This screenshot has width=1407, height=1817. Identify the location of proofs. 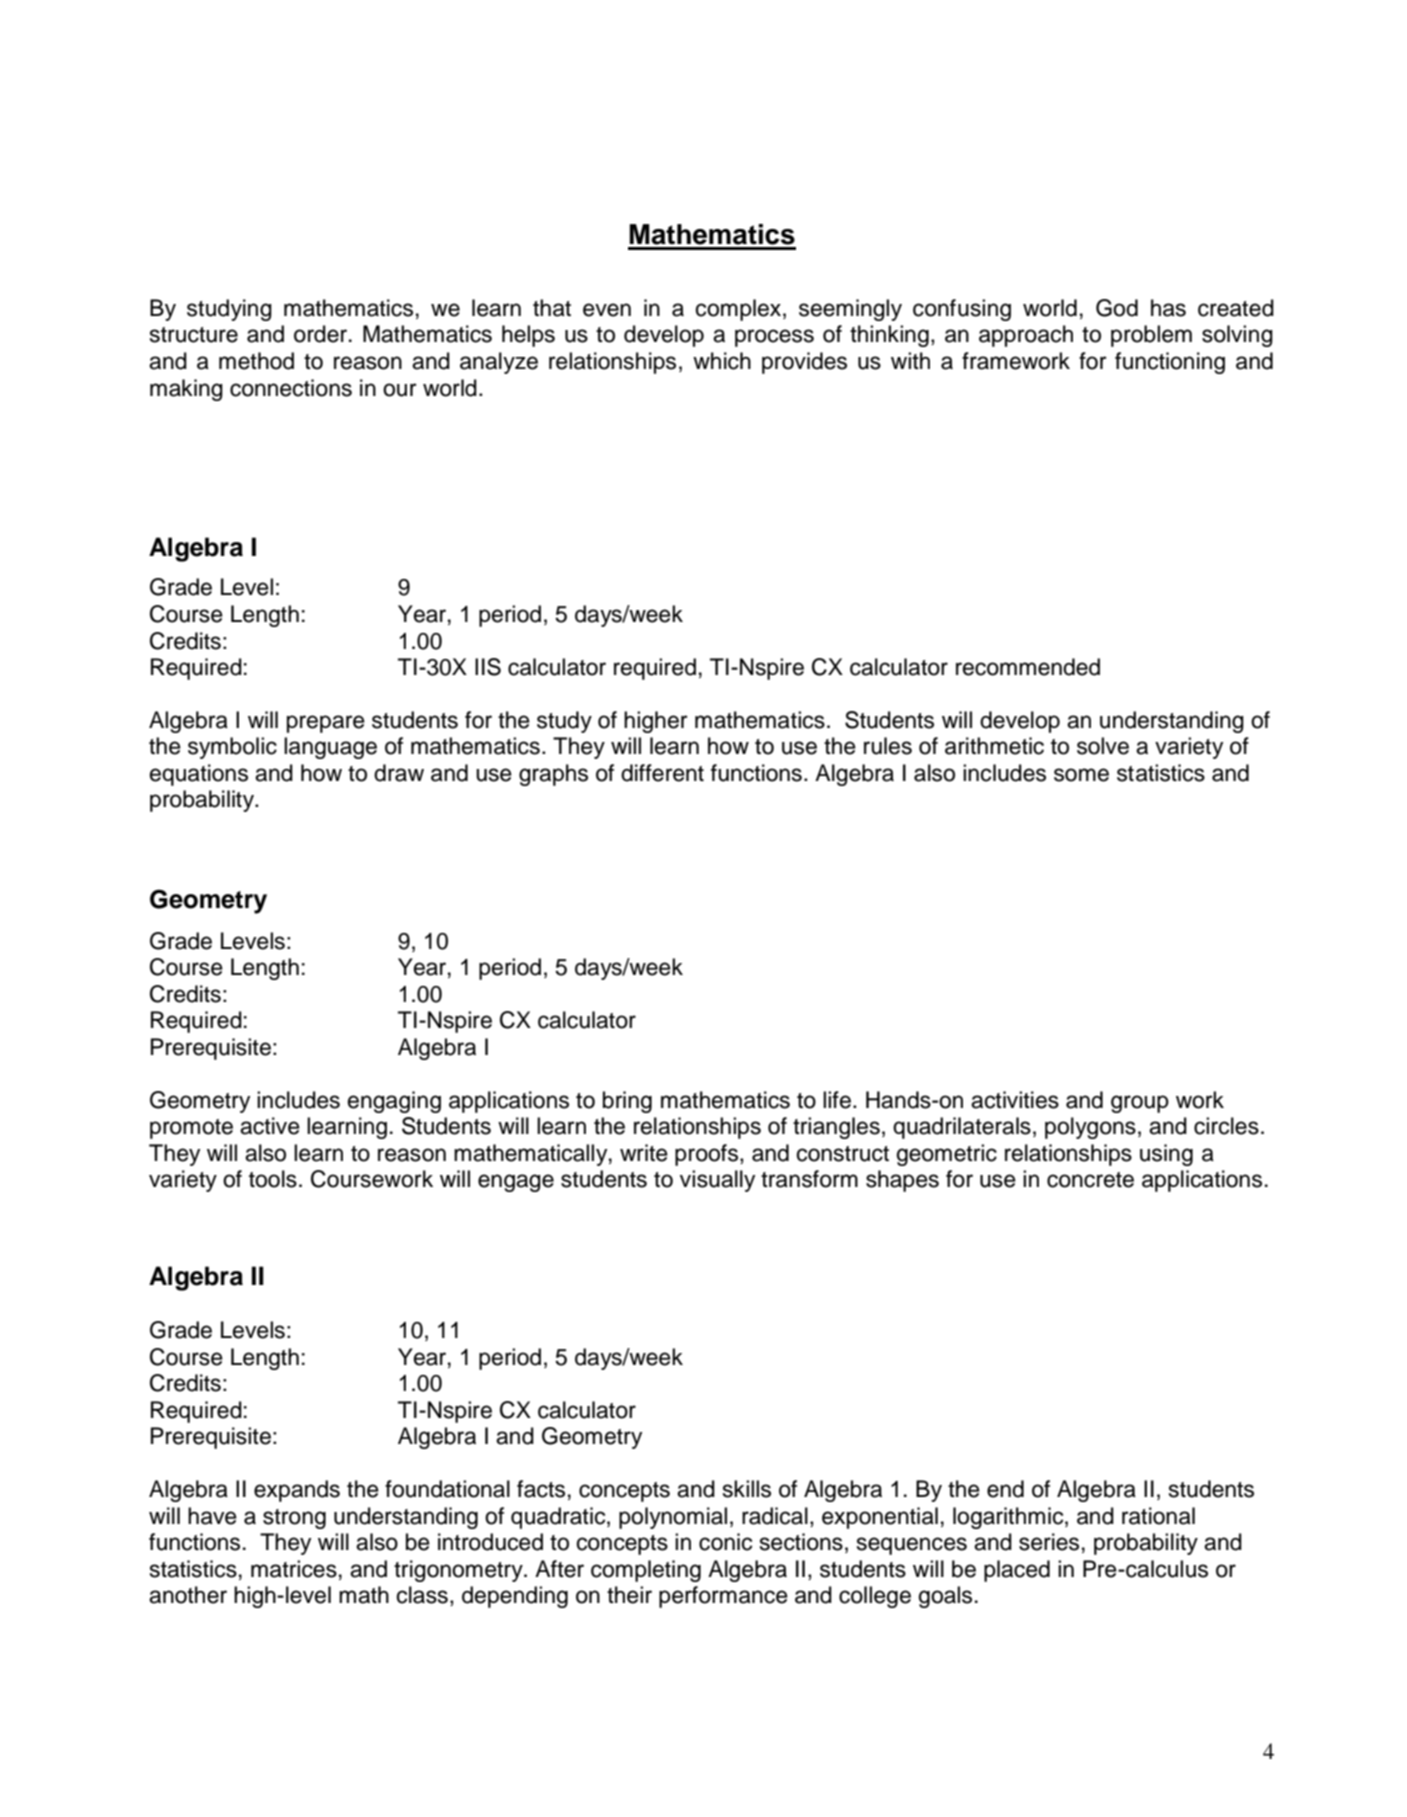
(708, 1155).
